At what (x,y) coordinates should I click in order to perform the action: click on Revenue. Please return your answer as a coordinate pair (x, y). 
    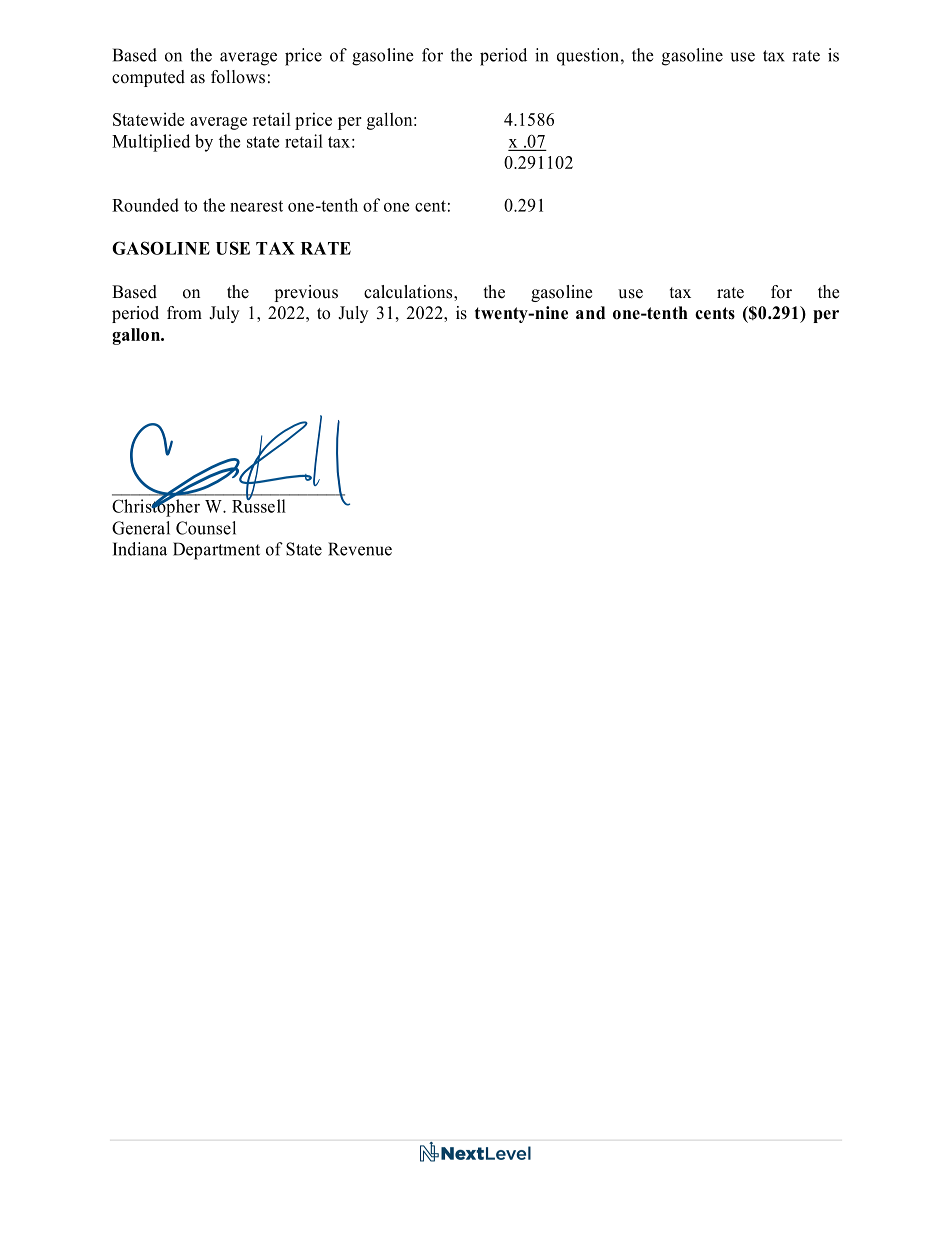
    Looking at the image, I should click on (360, 549).
